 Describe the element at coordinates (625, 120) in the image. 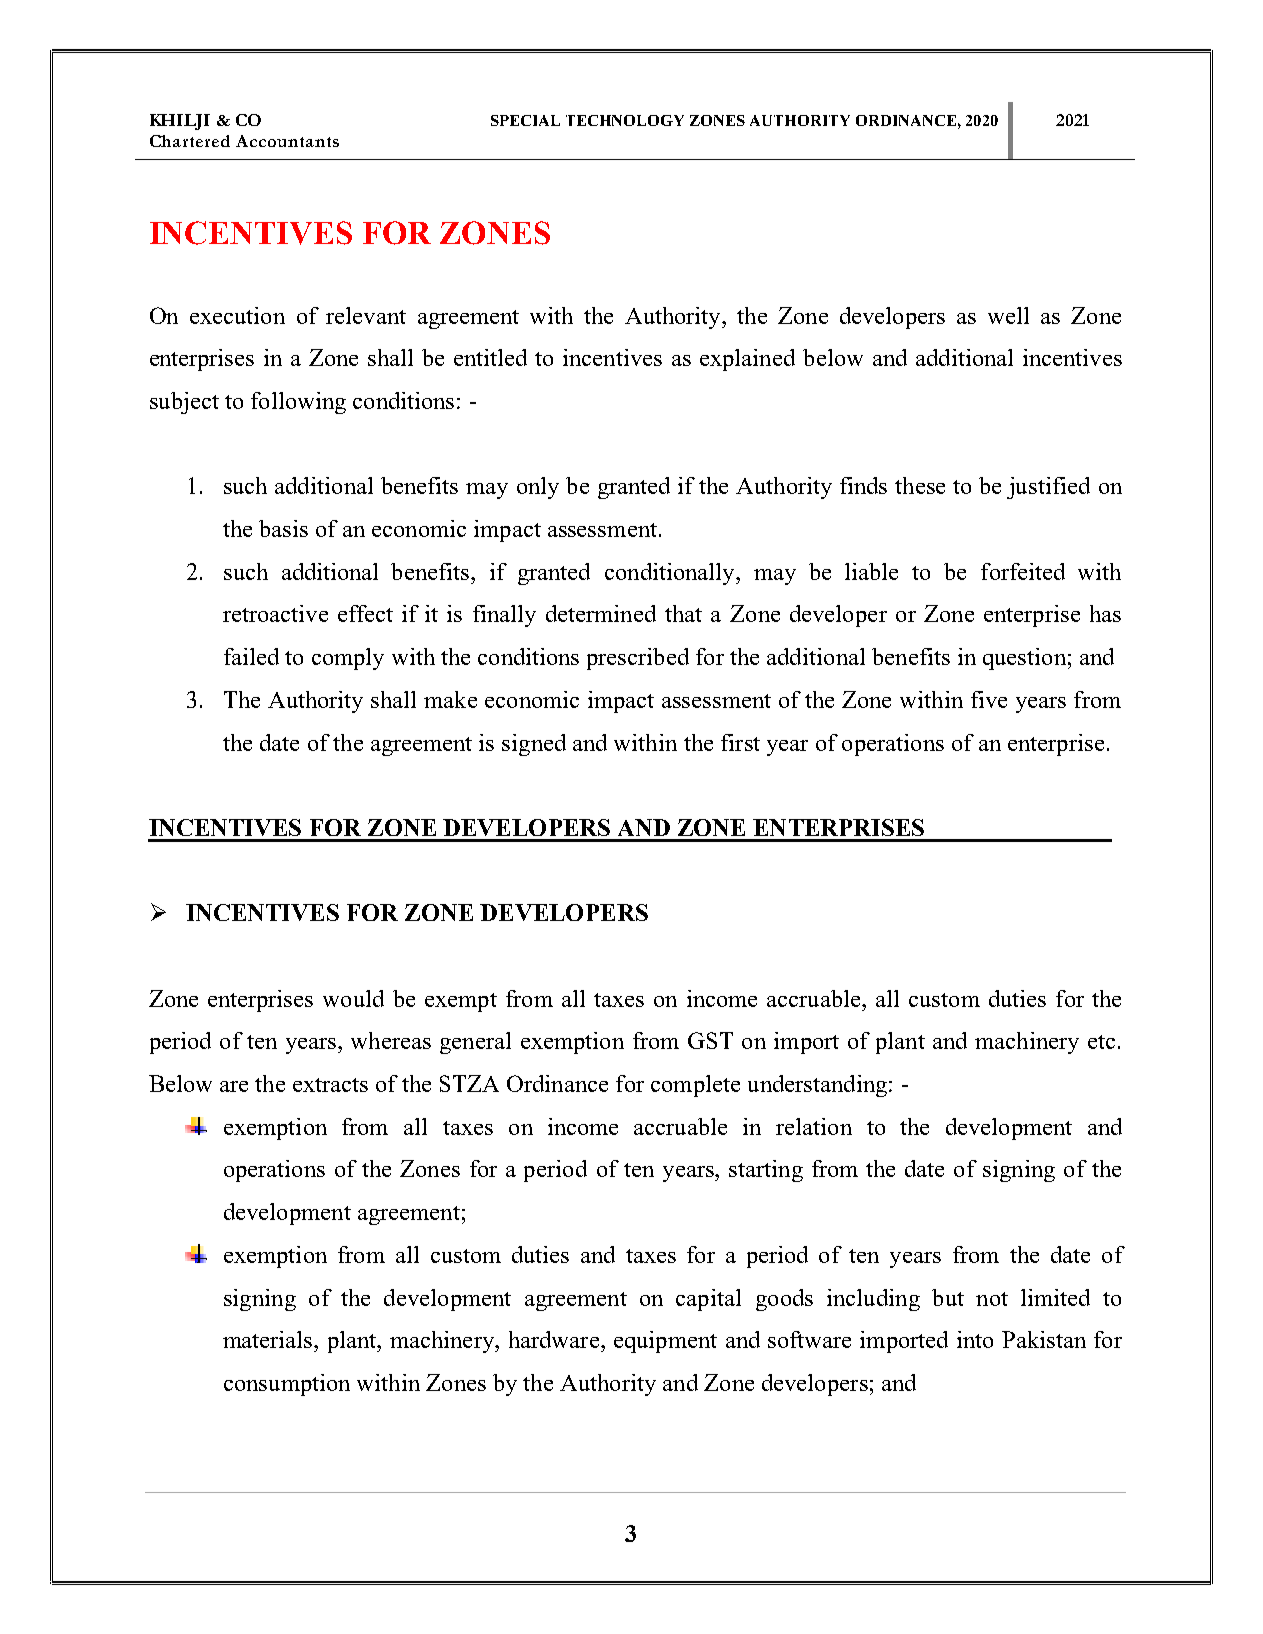

I see `TECHNOLOGY` at that location.
